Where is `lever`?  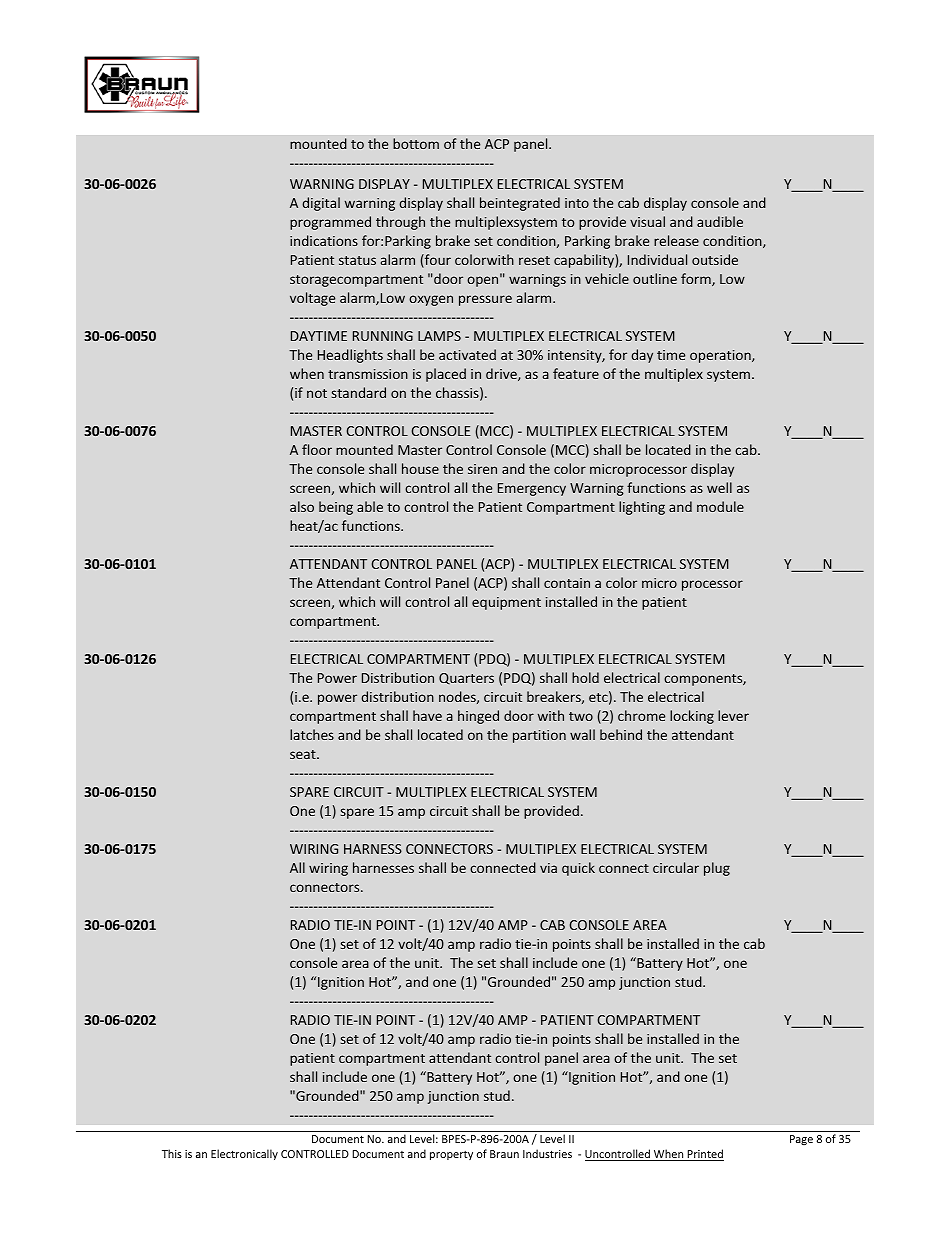 lever is located at coordinates (733, 715).
